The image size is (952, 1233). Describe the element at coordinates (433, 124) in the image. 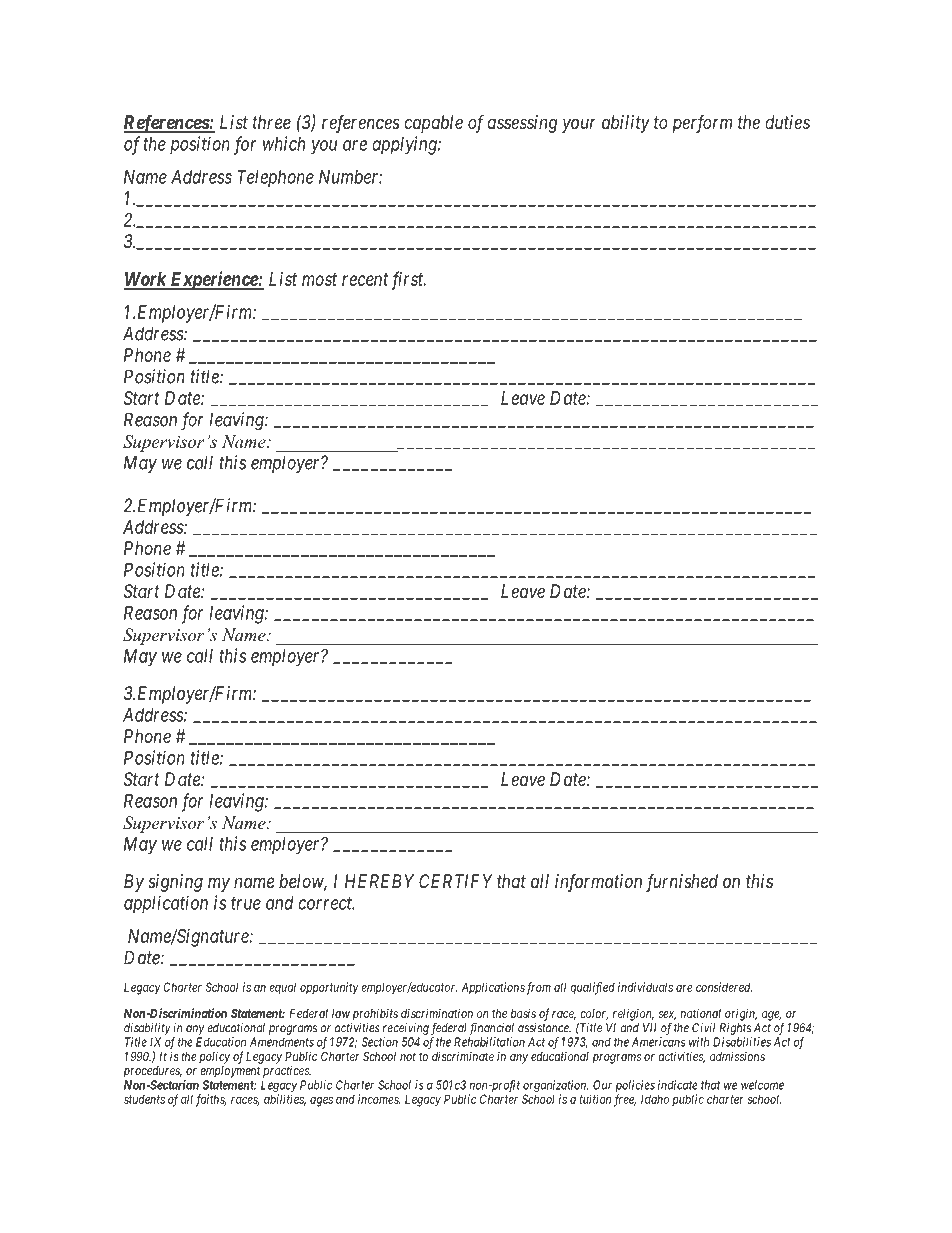

I see `capable` at that location.
